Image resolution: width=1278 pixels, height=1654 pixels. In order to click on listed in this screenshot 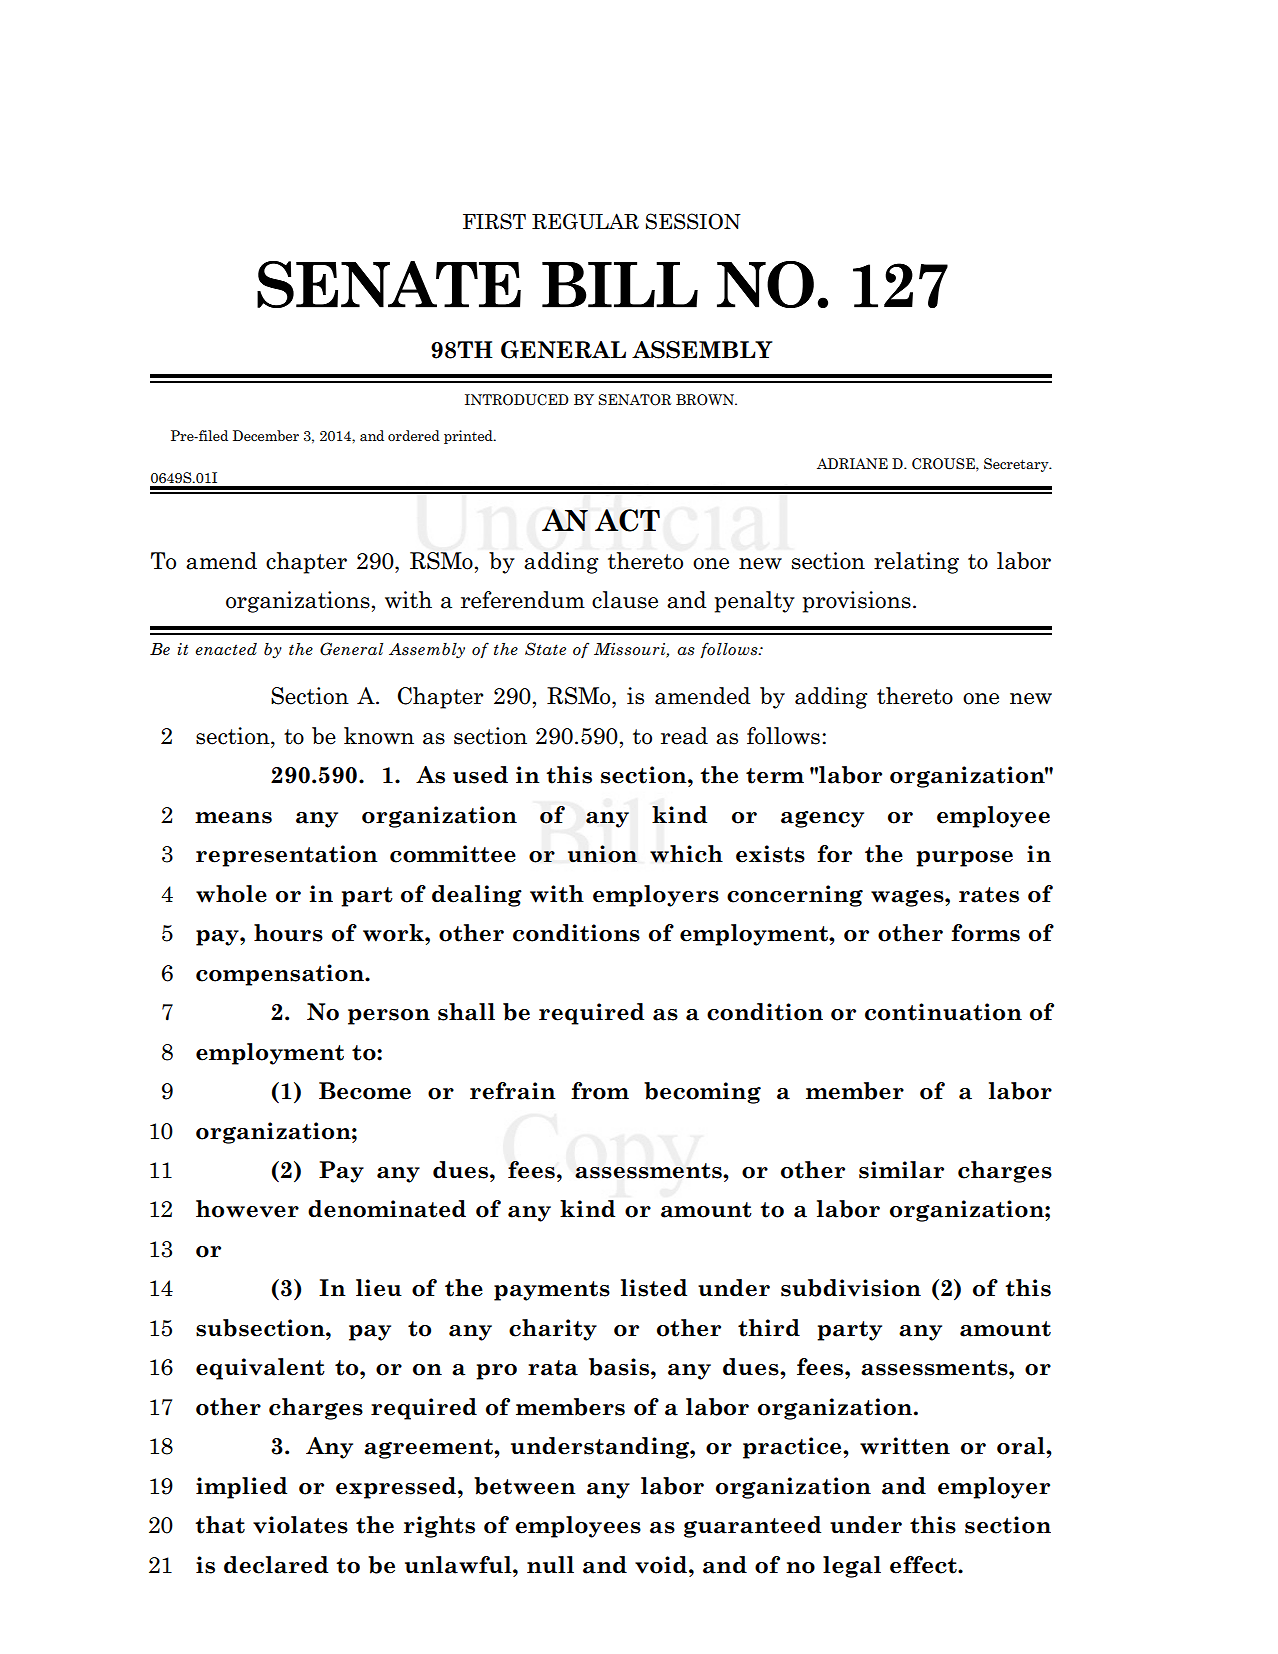, I will do `click(654, 1288)`.
